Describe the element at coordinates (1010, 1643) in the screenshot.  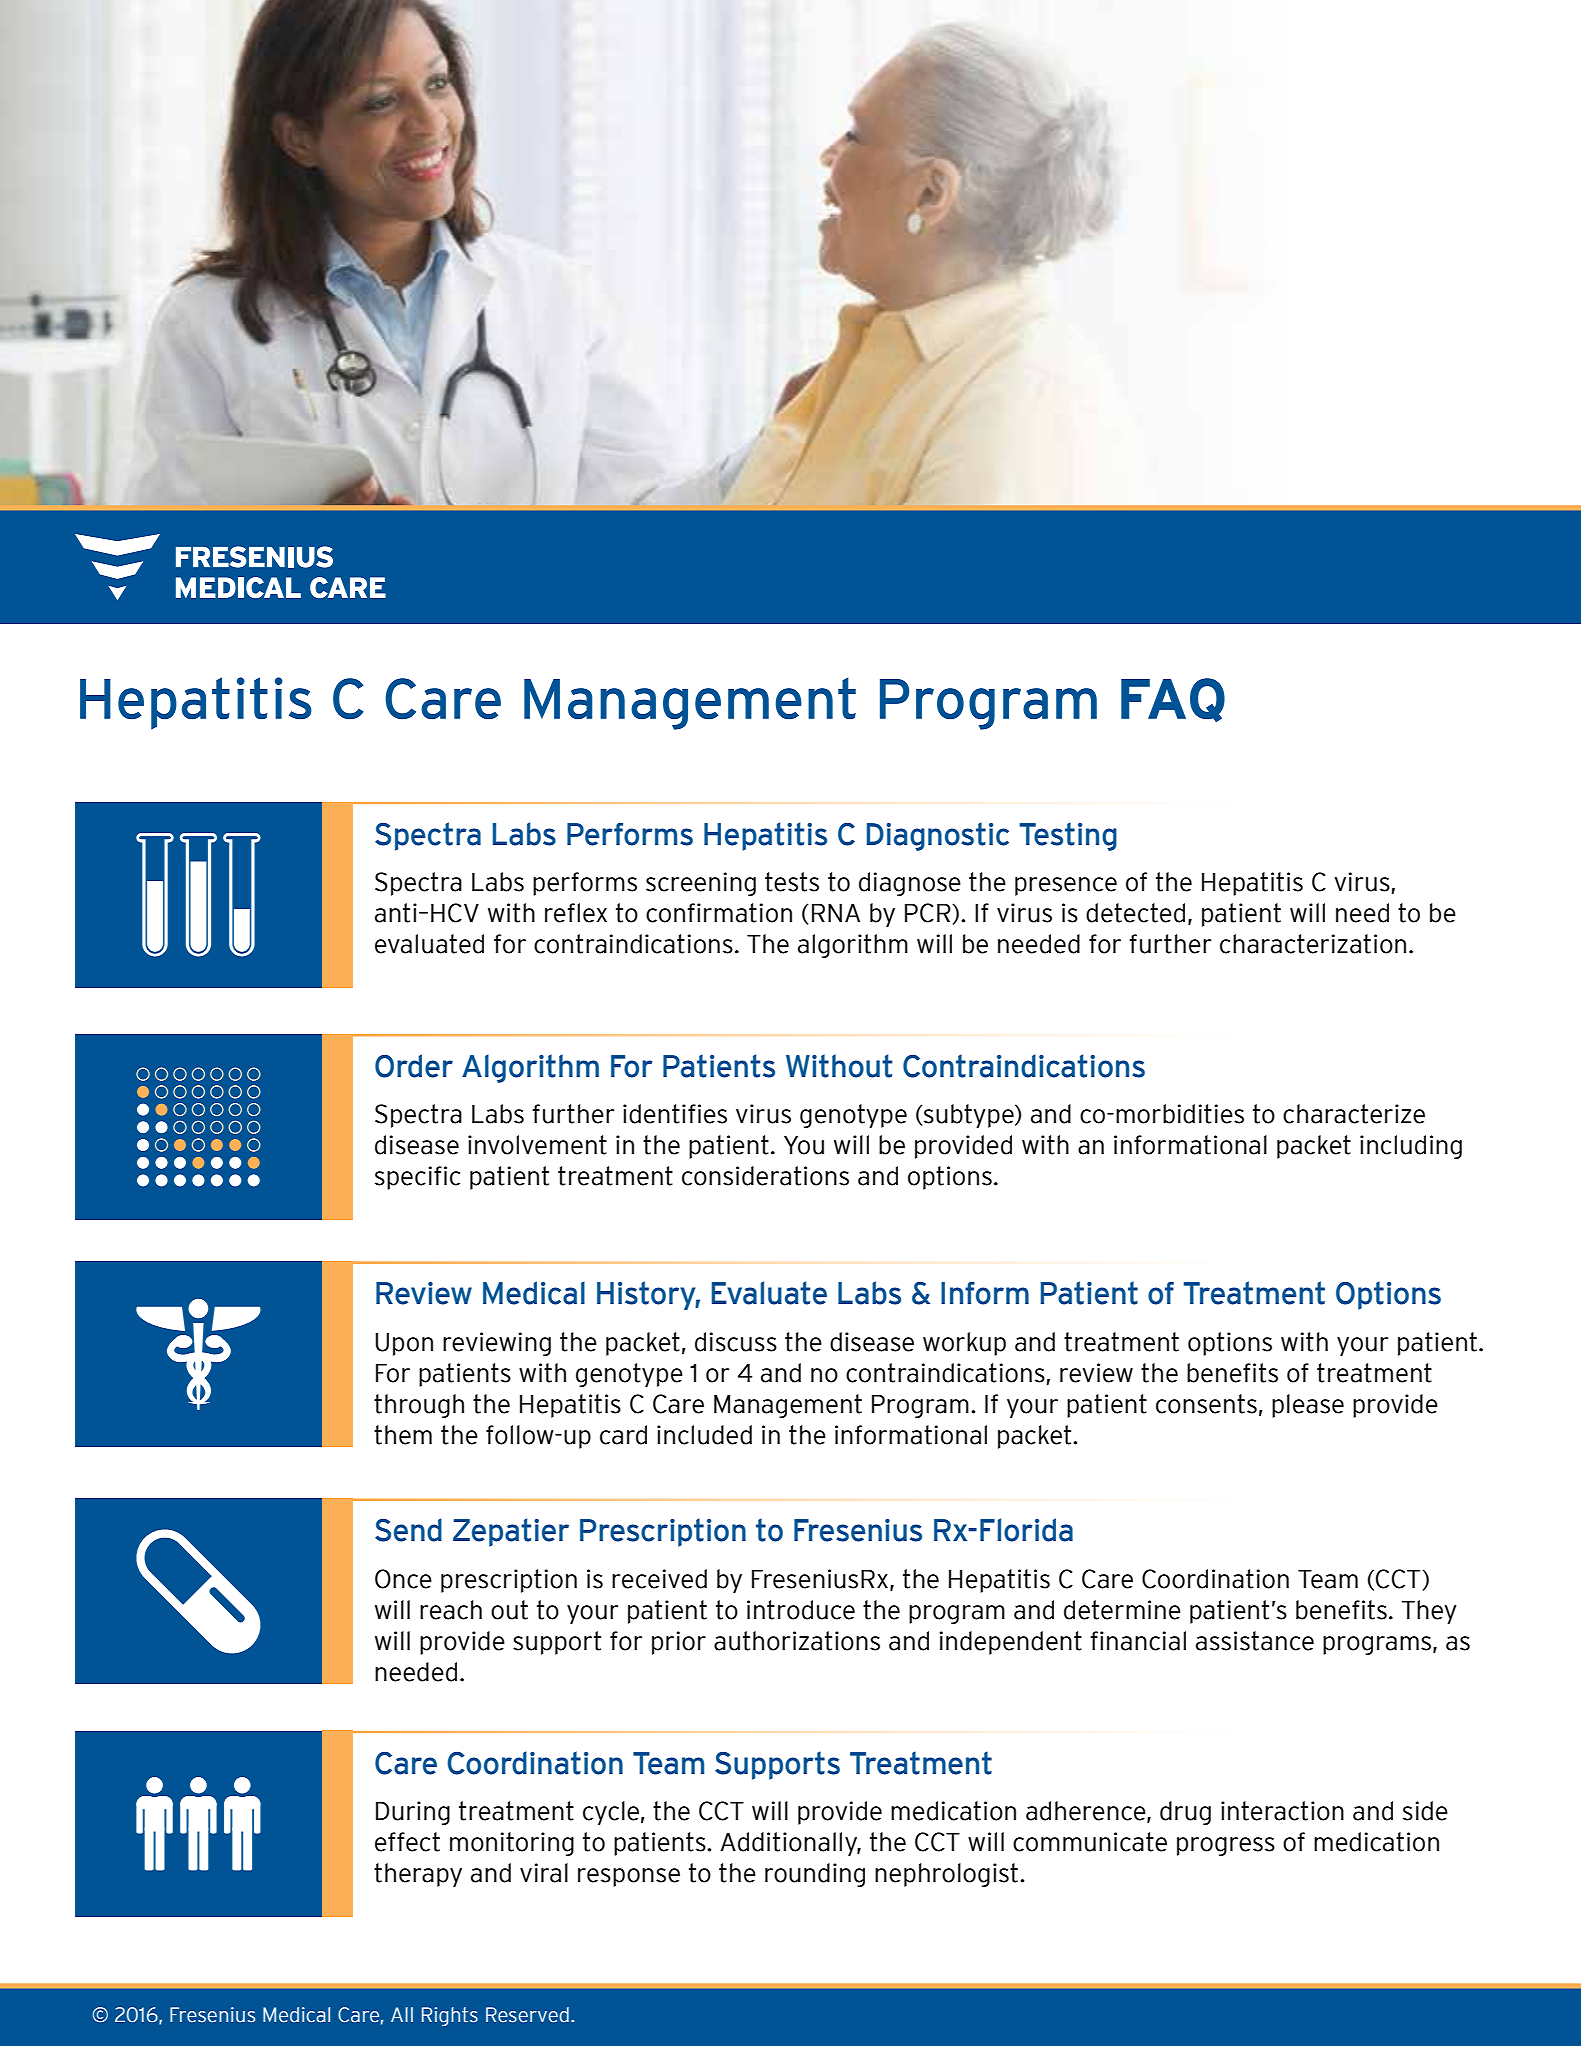
I see `independent` at that location.
